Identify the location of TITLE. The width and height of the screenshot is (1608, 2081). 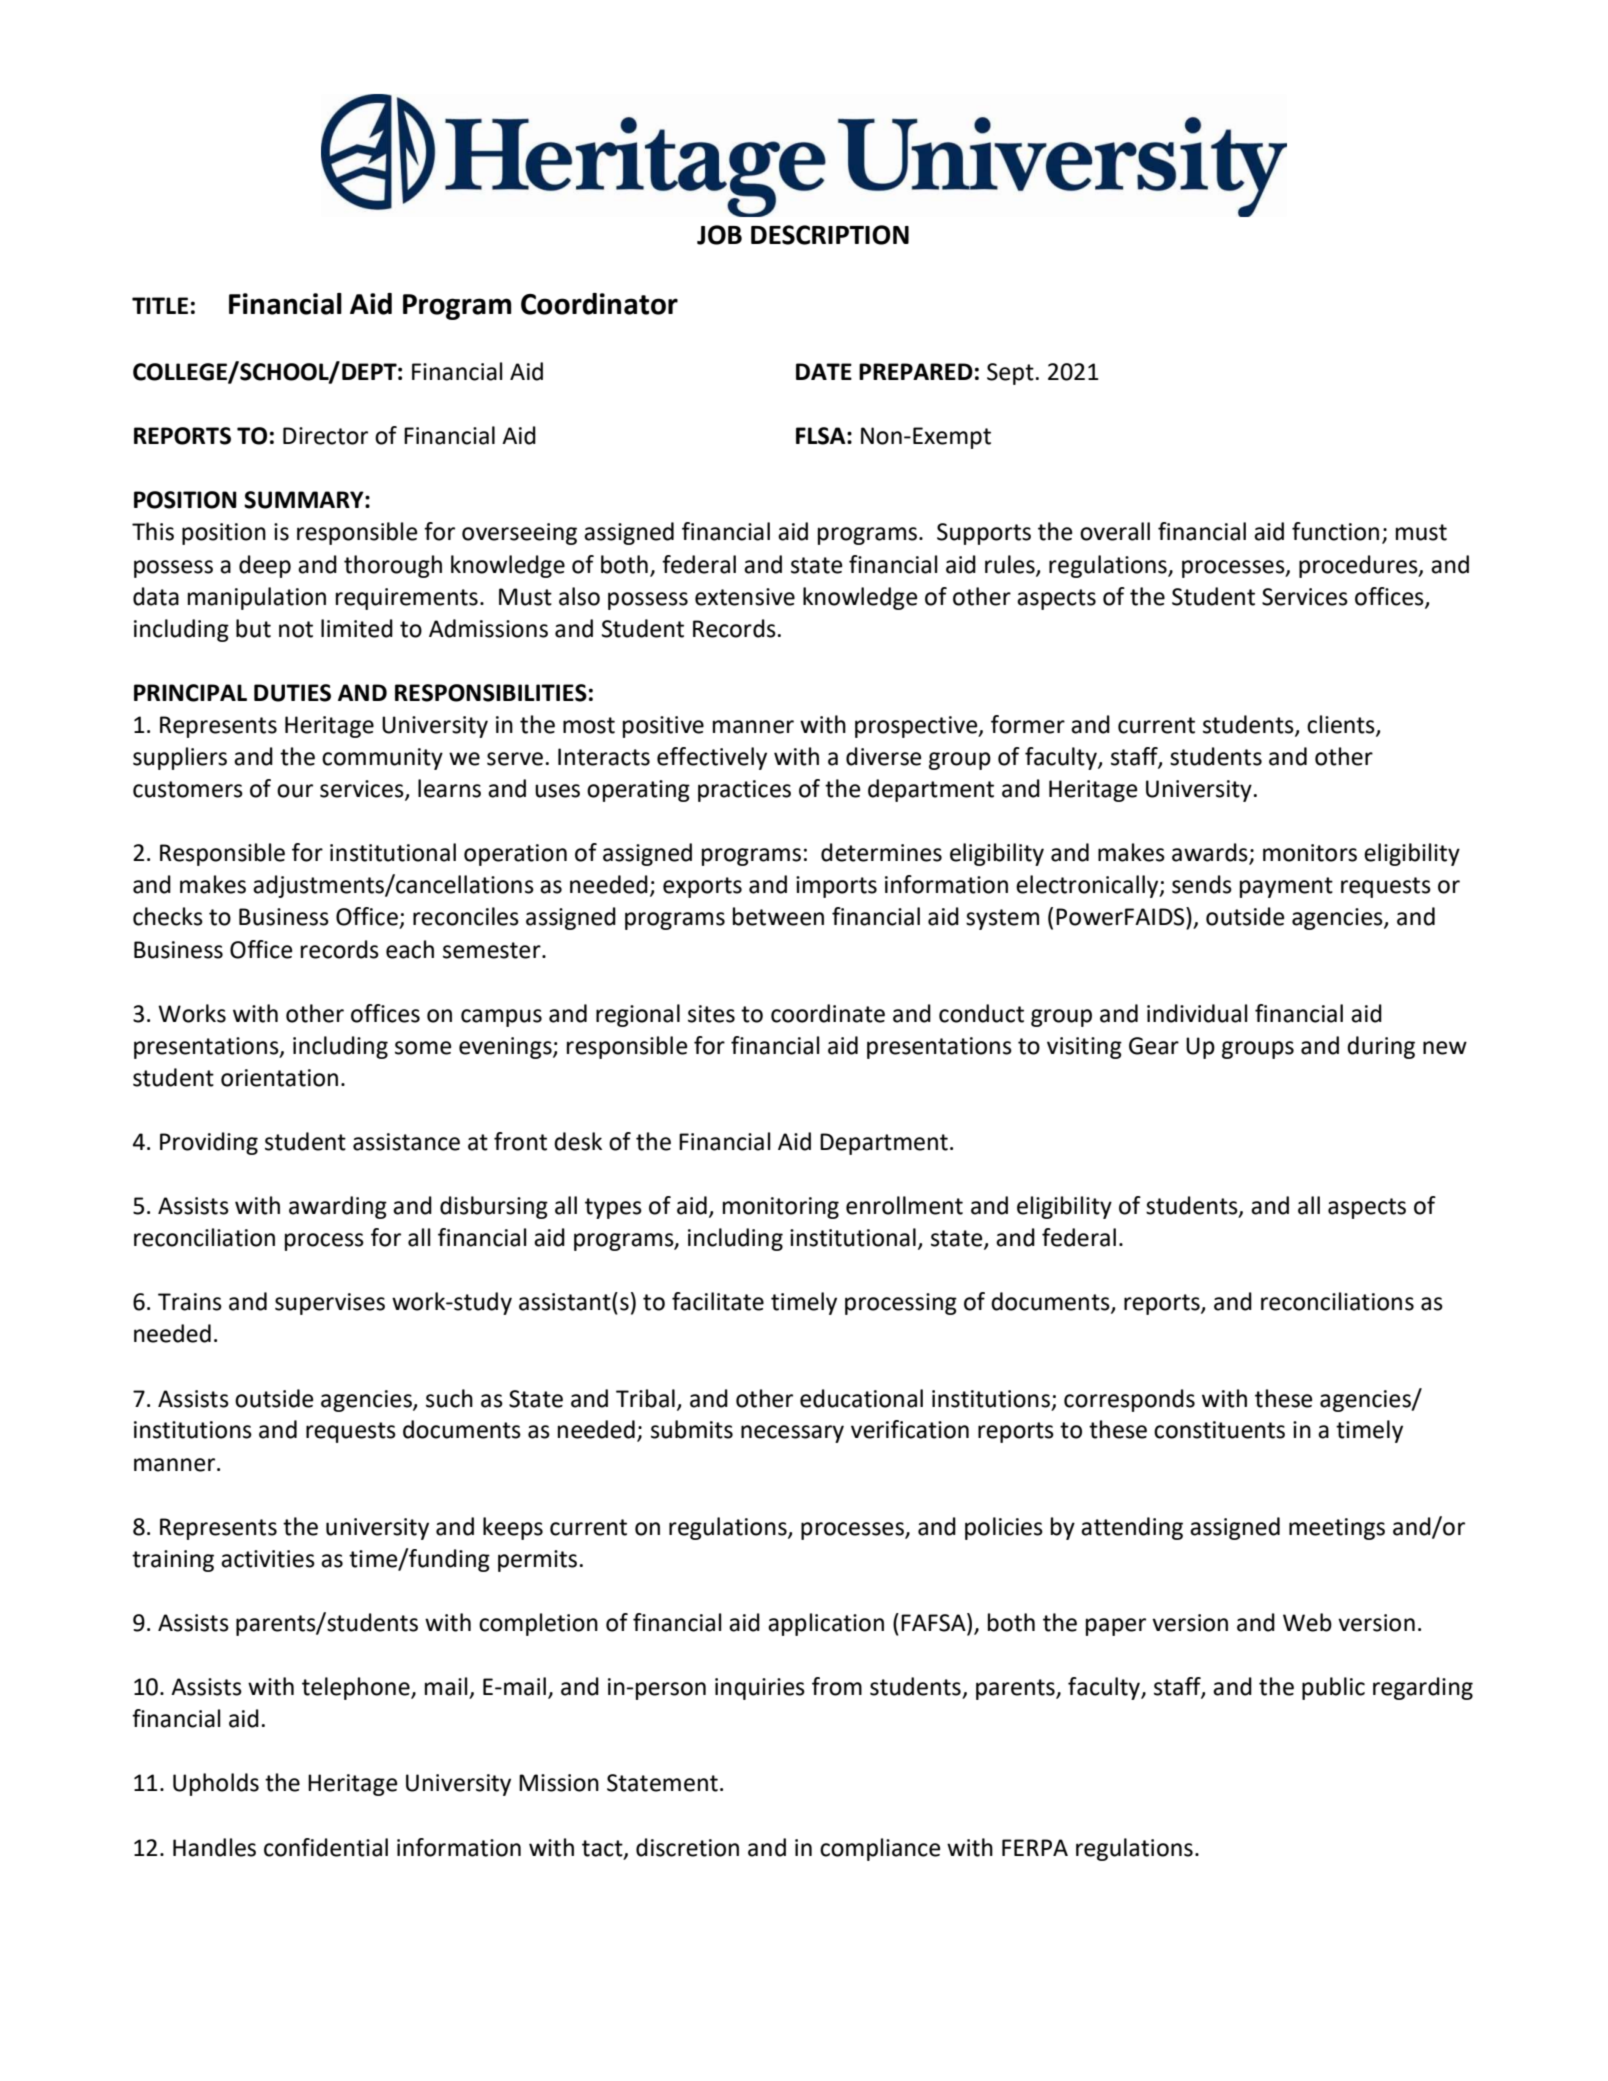
(160, 305).
